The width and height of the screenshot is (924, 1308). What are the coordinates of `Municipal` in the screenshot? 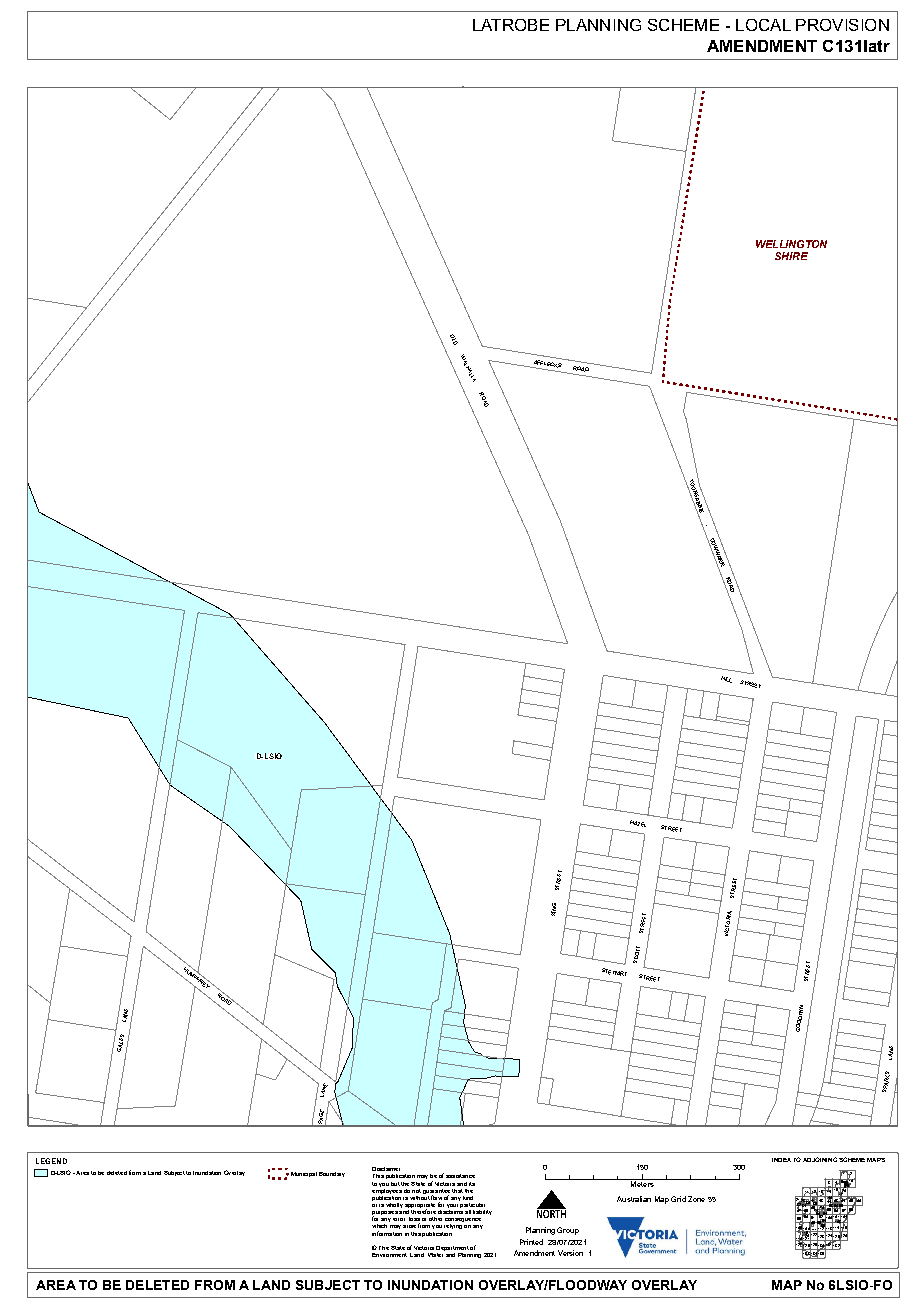 It's located at (304, 1174).
